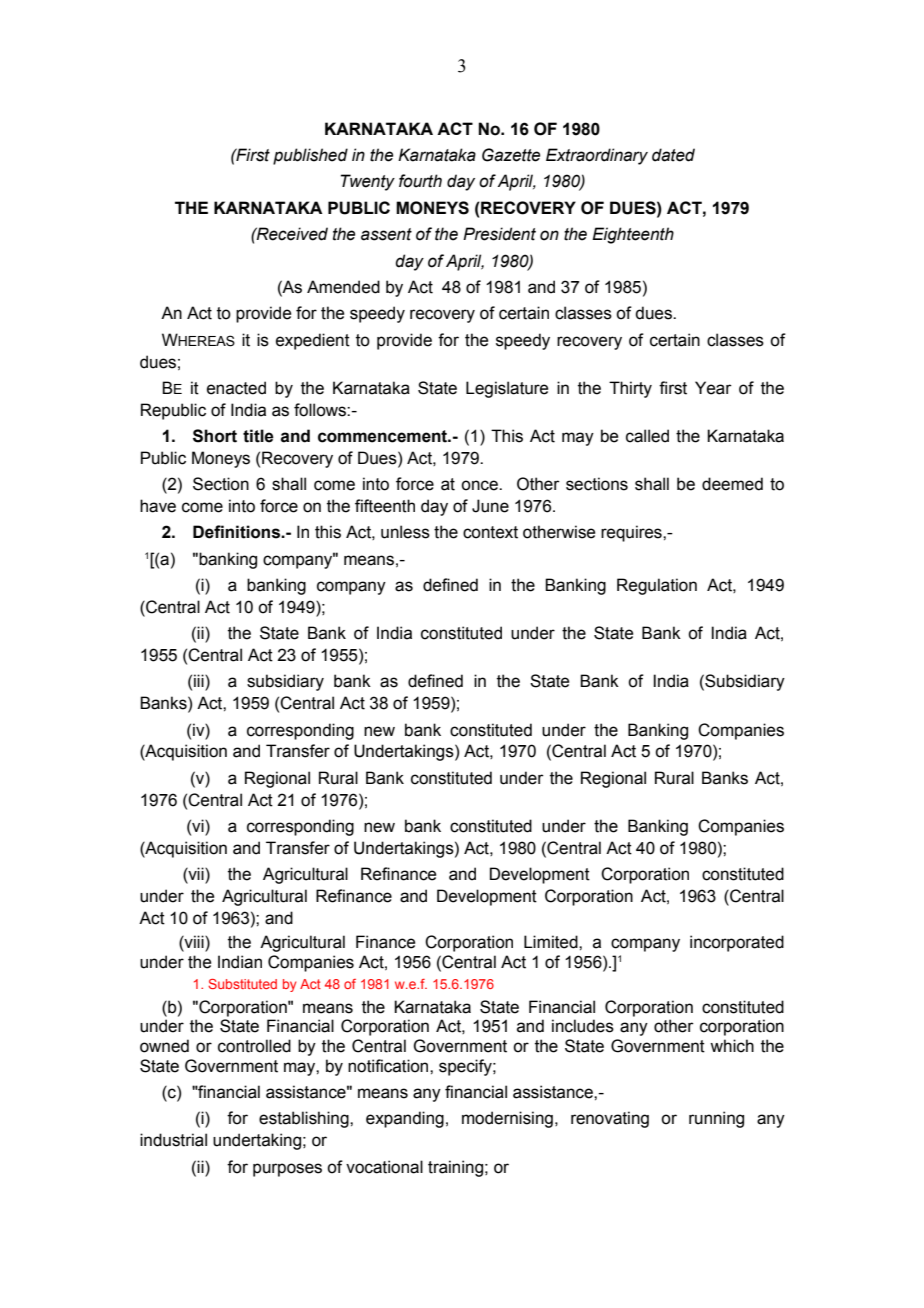 Image resolution: width=924 pixels, height=1308 pixels. Describe the element at coordinates (310, 156) in the image. I see `published` at that location.
